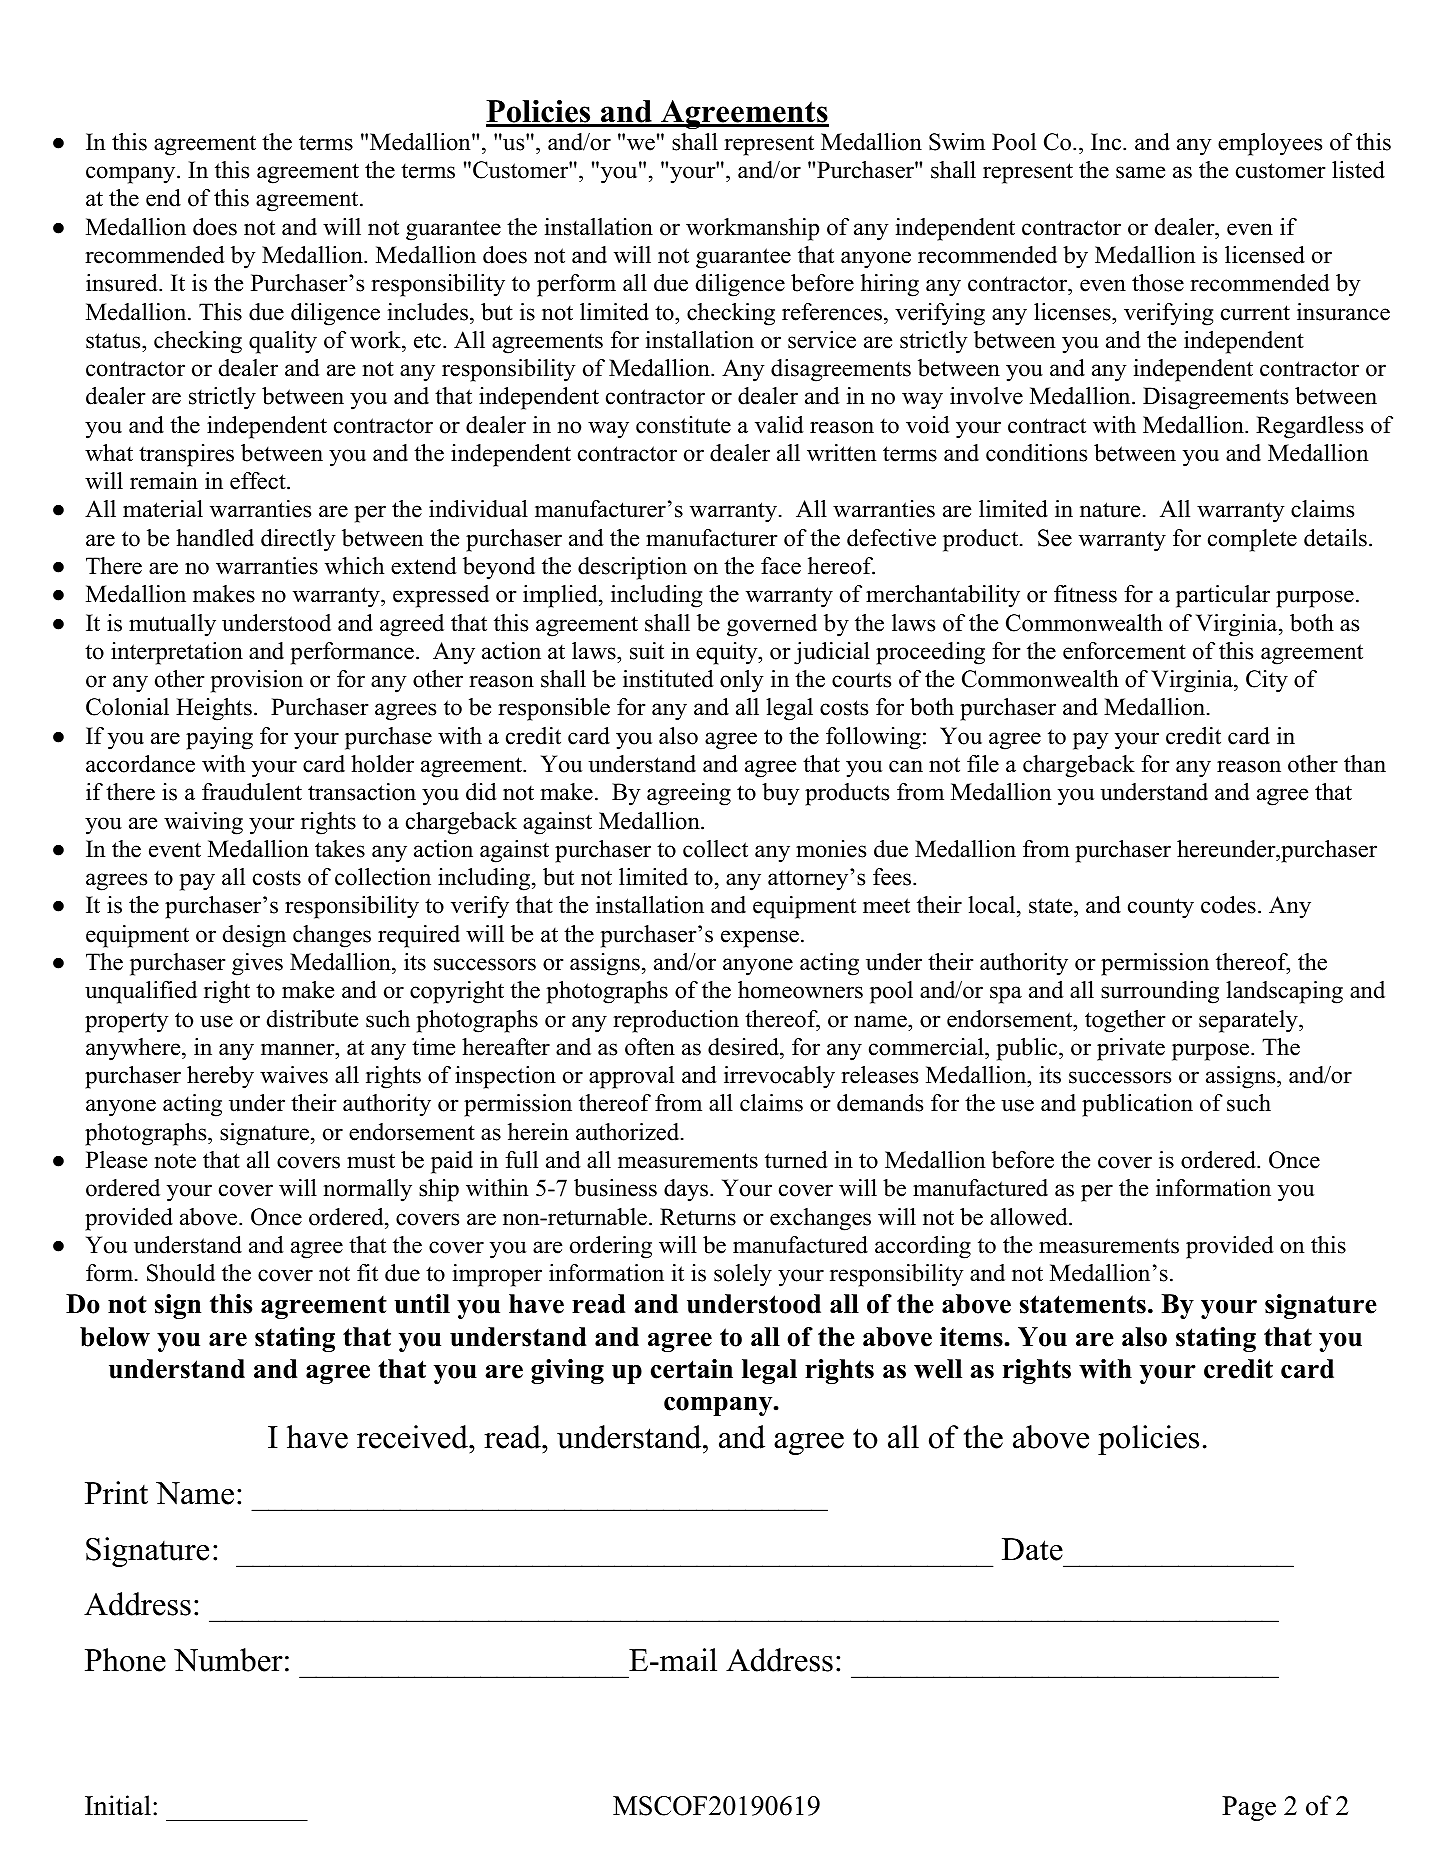 This document has width=1434, height=1856. Describe the element at coordinates (971, 1337) in the document. I see `items` at that location.
